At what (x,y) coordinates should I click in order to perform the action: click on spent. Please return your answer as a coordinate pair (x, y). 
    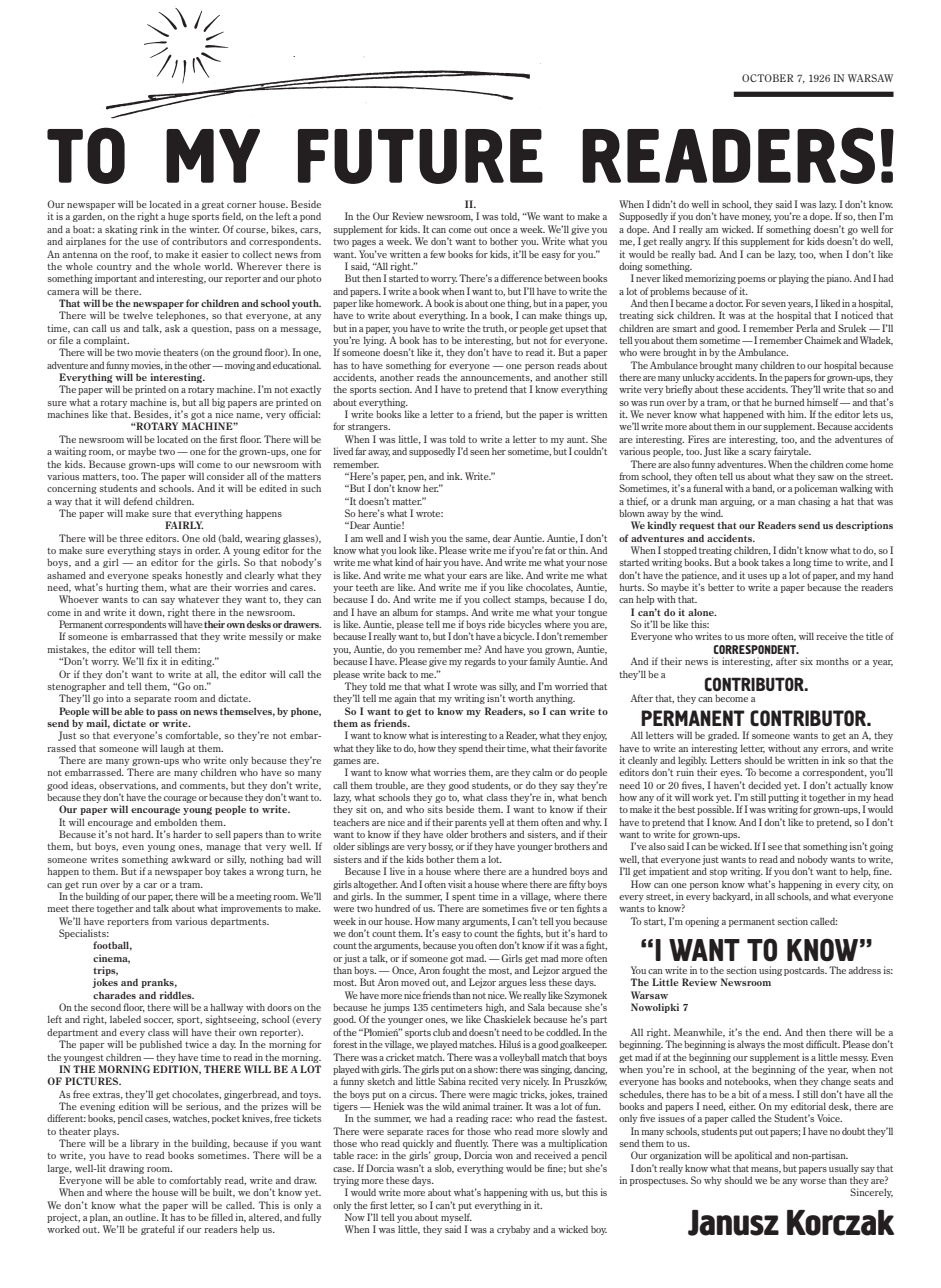
    Looking at the image, I should click on (464, 898).
